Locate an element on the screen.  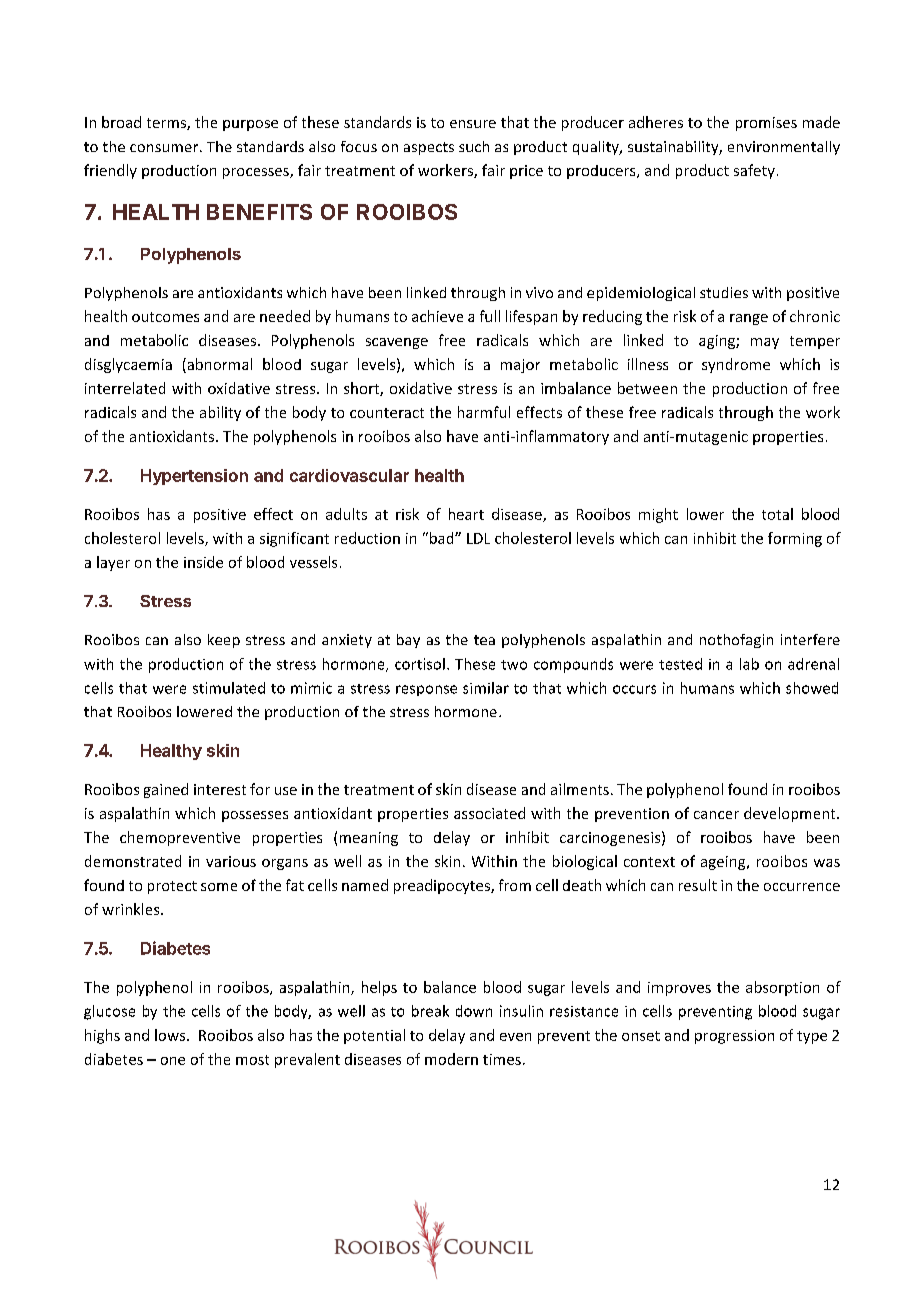
such is located at coordinates (474, 146).
